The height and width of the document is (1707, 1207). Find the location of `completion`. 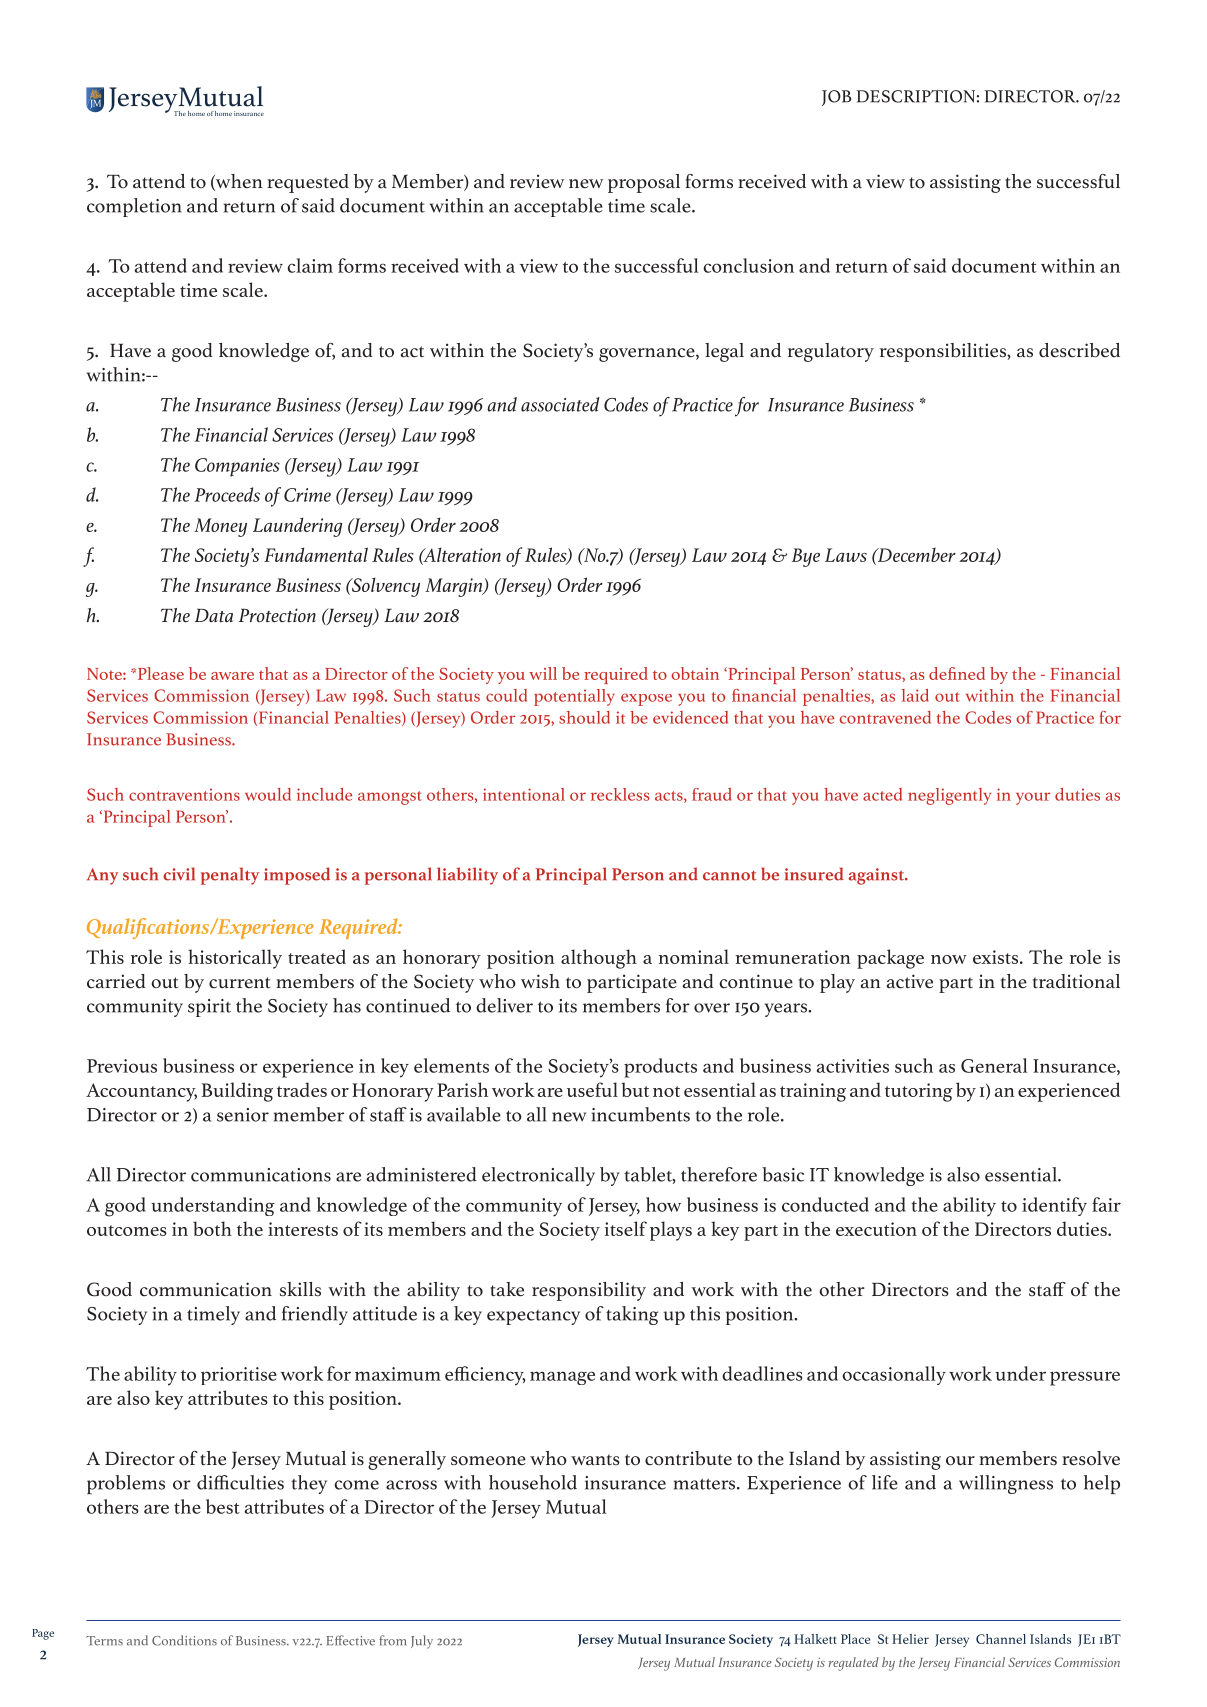

completion is located at coordinates (134, 207).
